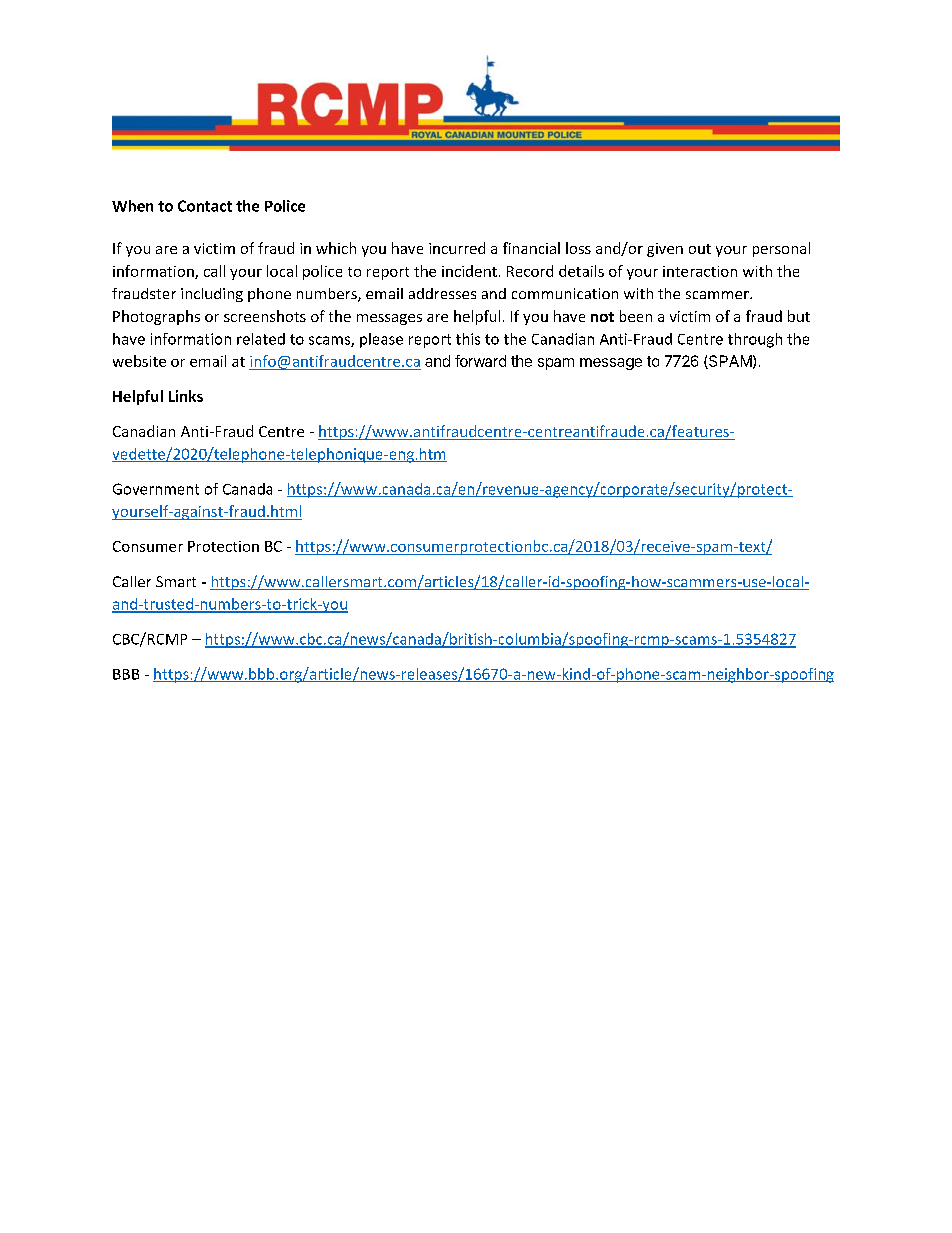 The height and width of the page is (1233, 952). I want to click on please, so click(381, 340).
